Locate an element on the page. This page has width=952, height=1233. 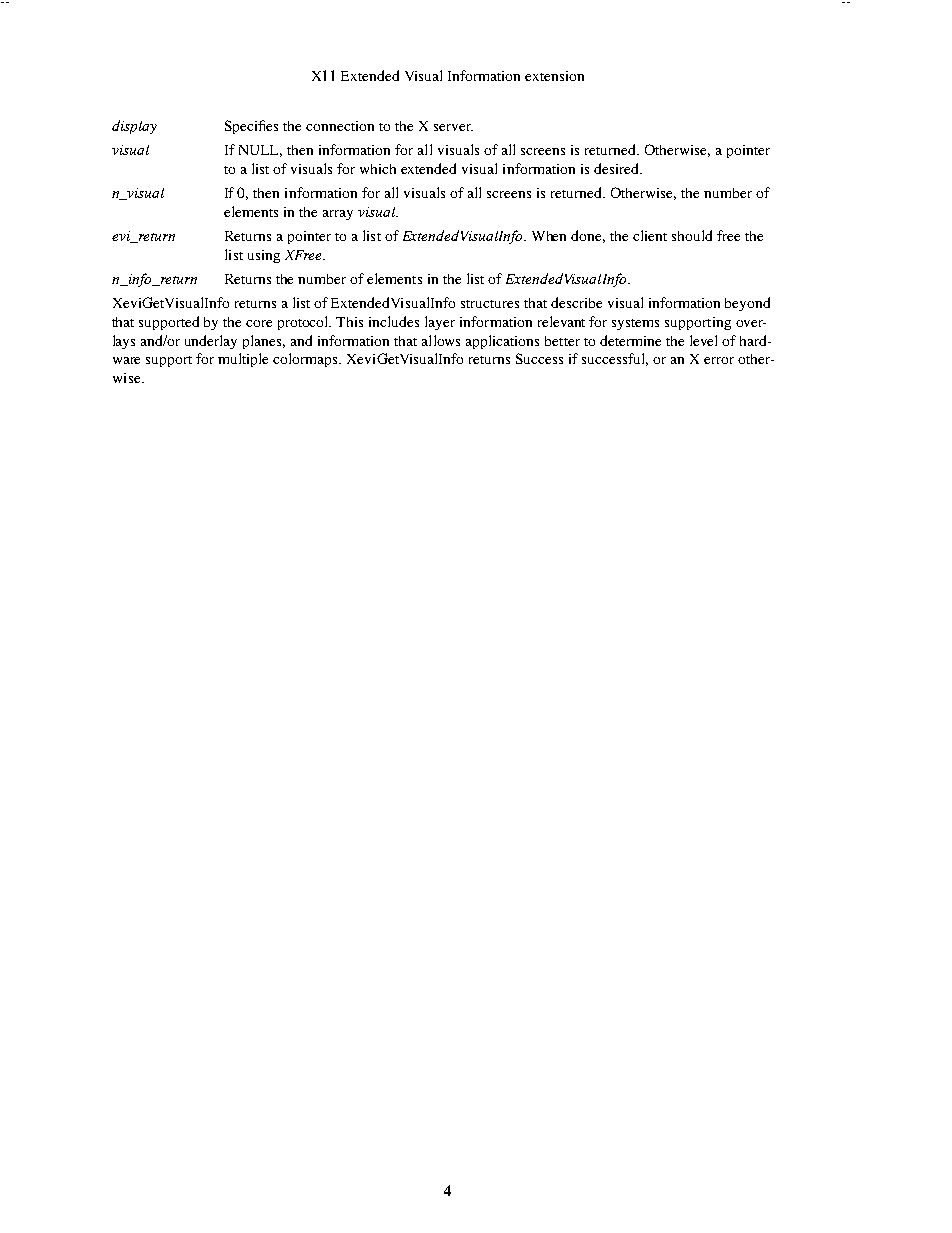
When is located at coordinates (549, 236).
